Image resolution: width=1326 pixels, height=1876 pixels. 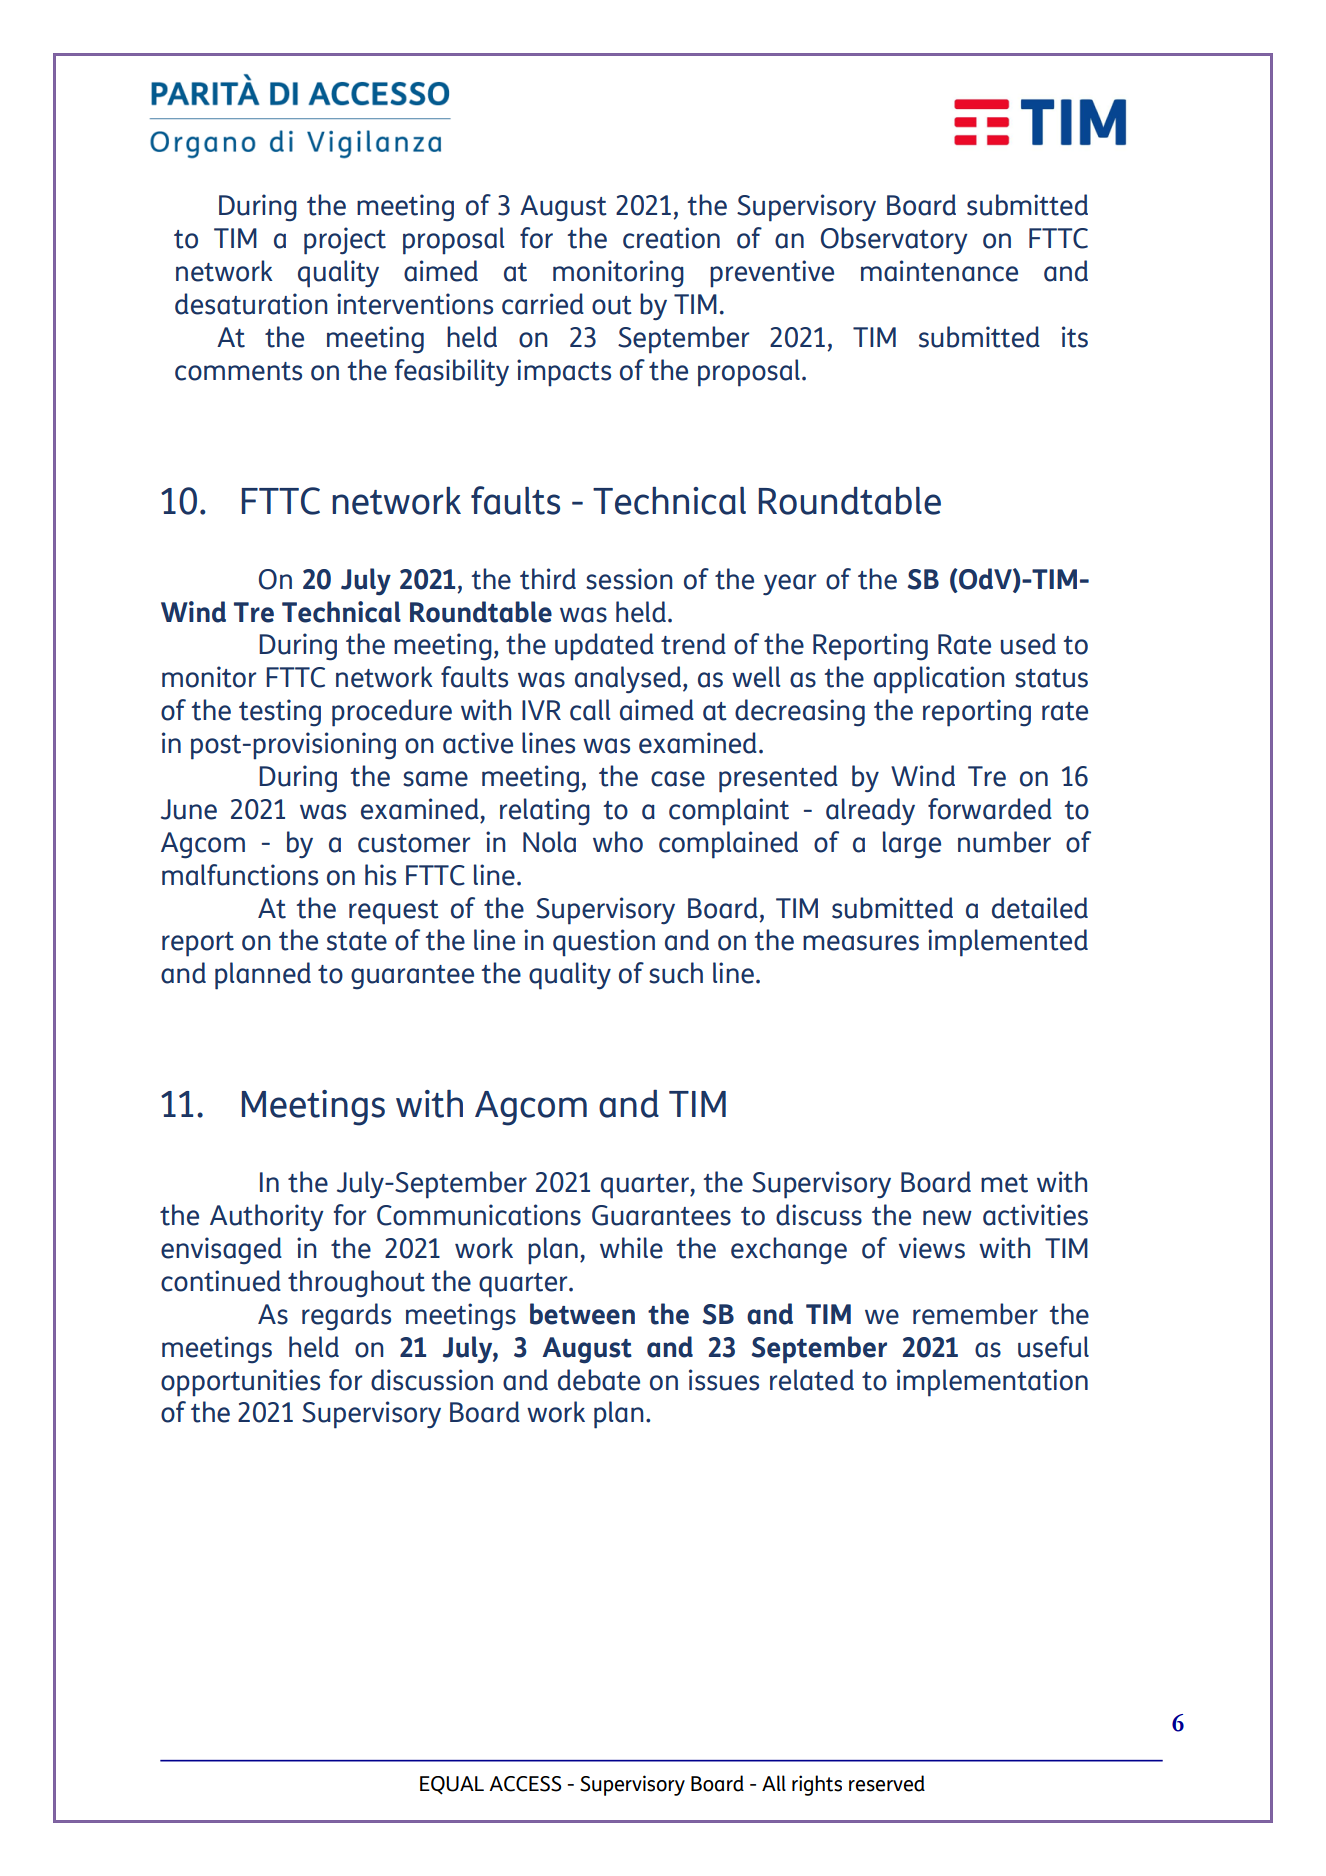 What do you see at coordinates (525, 1784) in the screenshot?
I see `ACCESS` at bounding box center [525, 1784].
